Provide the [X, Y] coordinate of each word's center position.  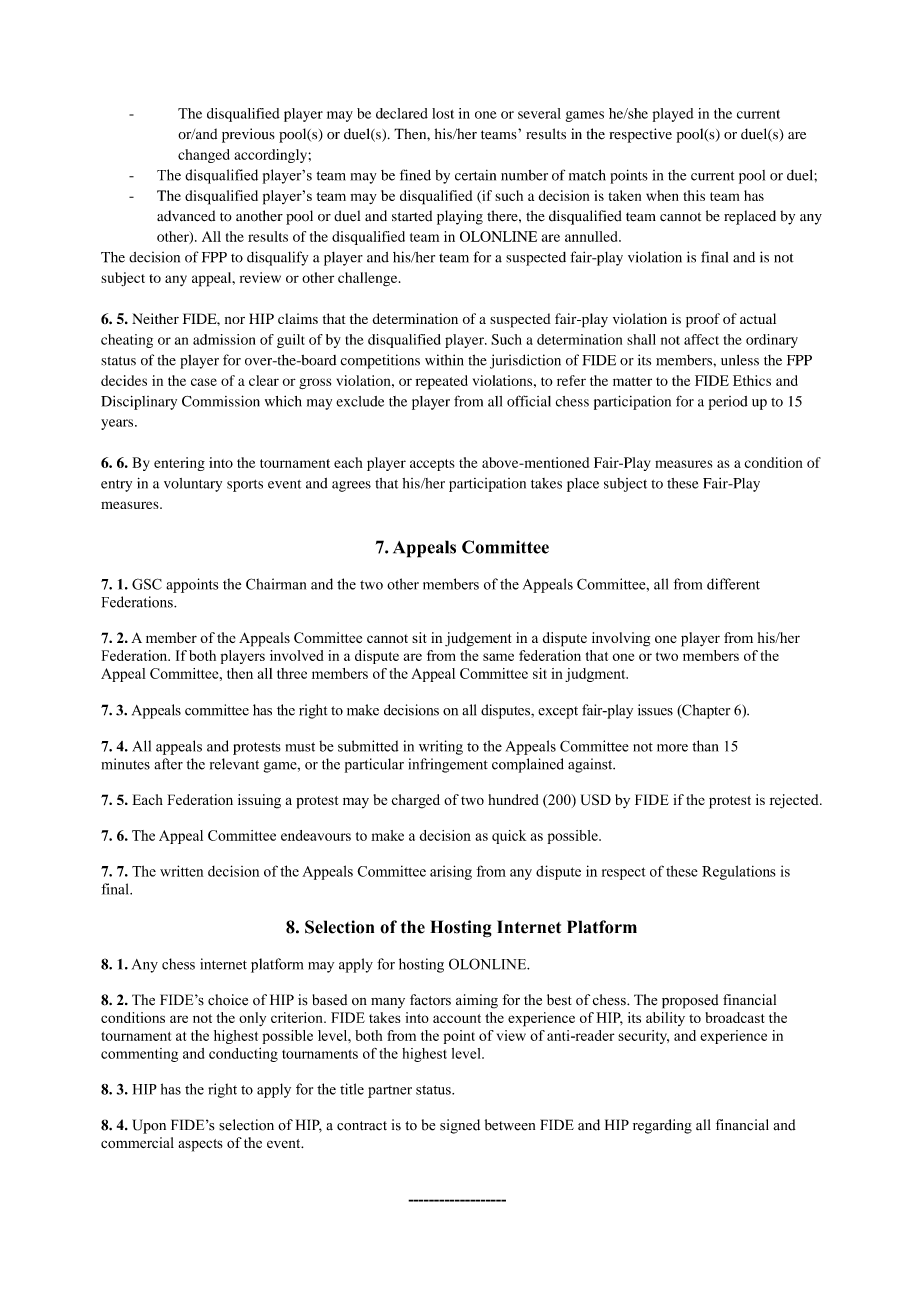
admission [224, 339]
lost [443, 113]
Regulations [739, 872]
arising [451, 872]
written [182, 871]
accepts [432, 465]
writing [441, 747]
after [168, 764]
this [694, 195]
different [733, 584]
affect [701, 339]
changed [204, 156]
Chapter [705, 711]
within [444, 360]
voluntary [193, 485]
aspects [200, 1145]
